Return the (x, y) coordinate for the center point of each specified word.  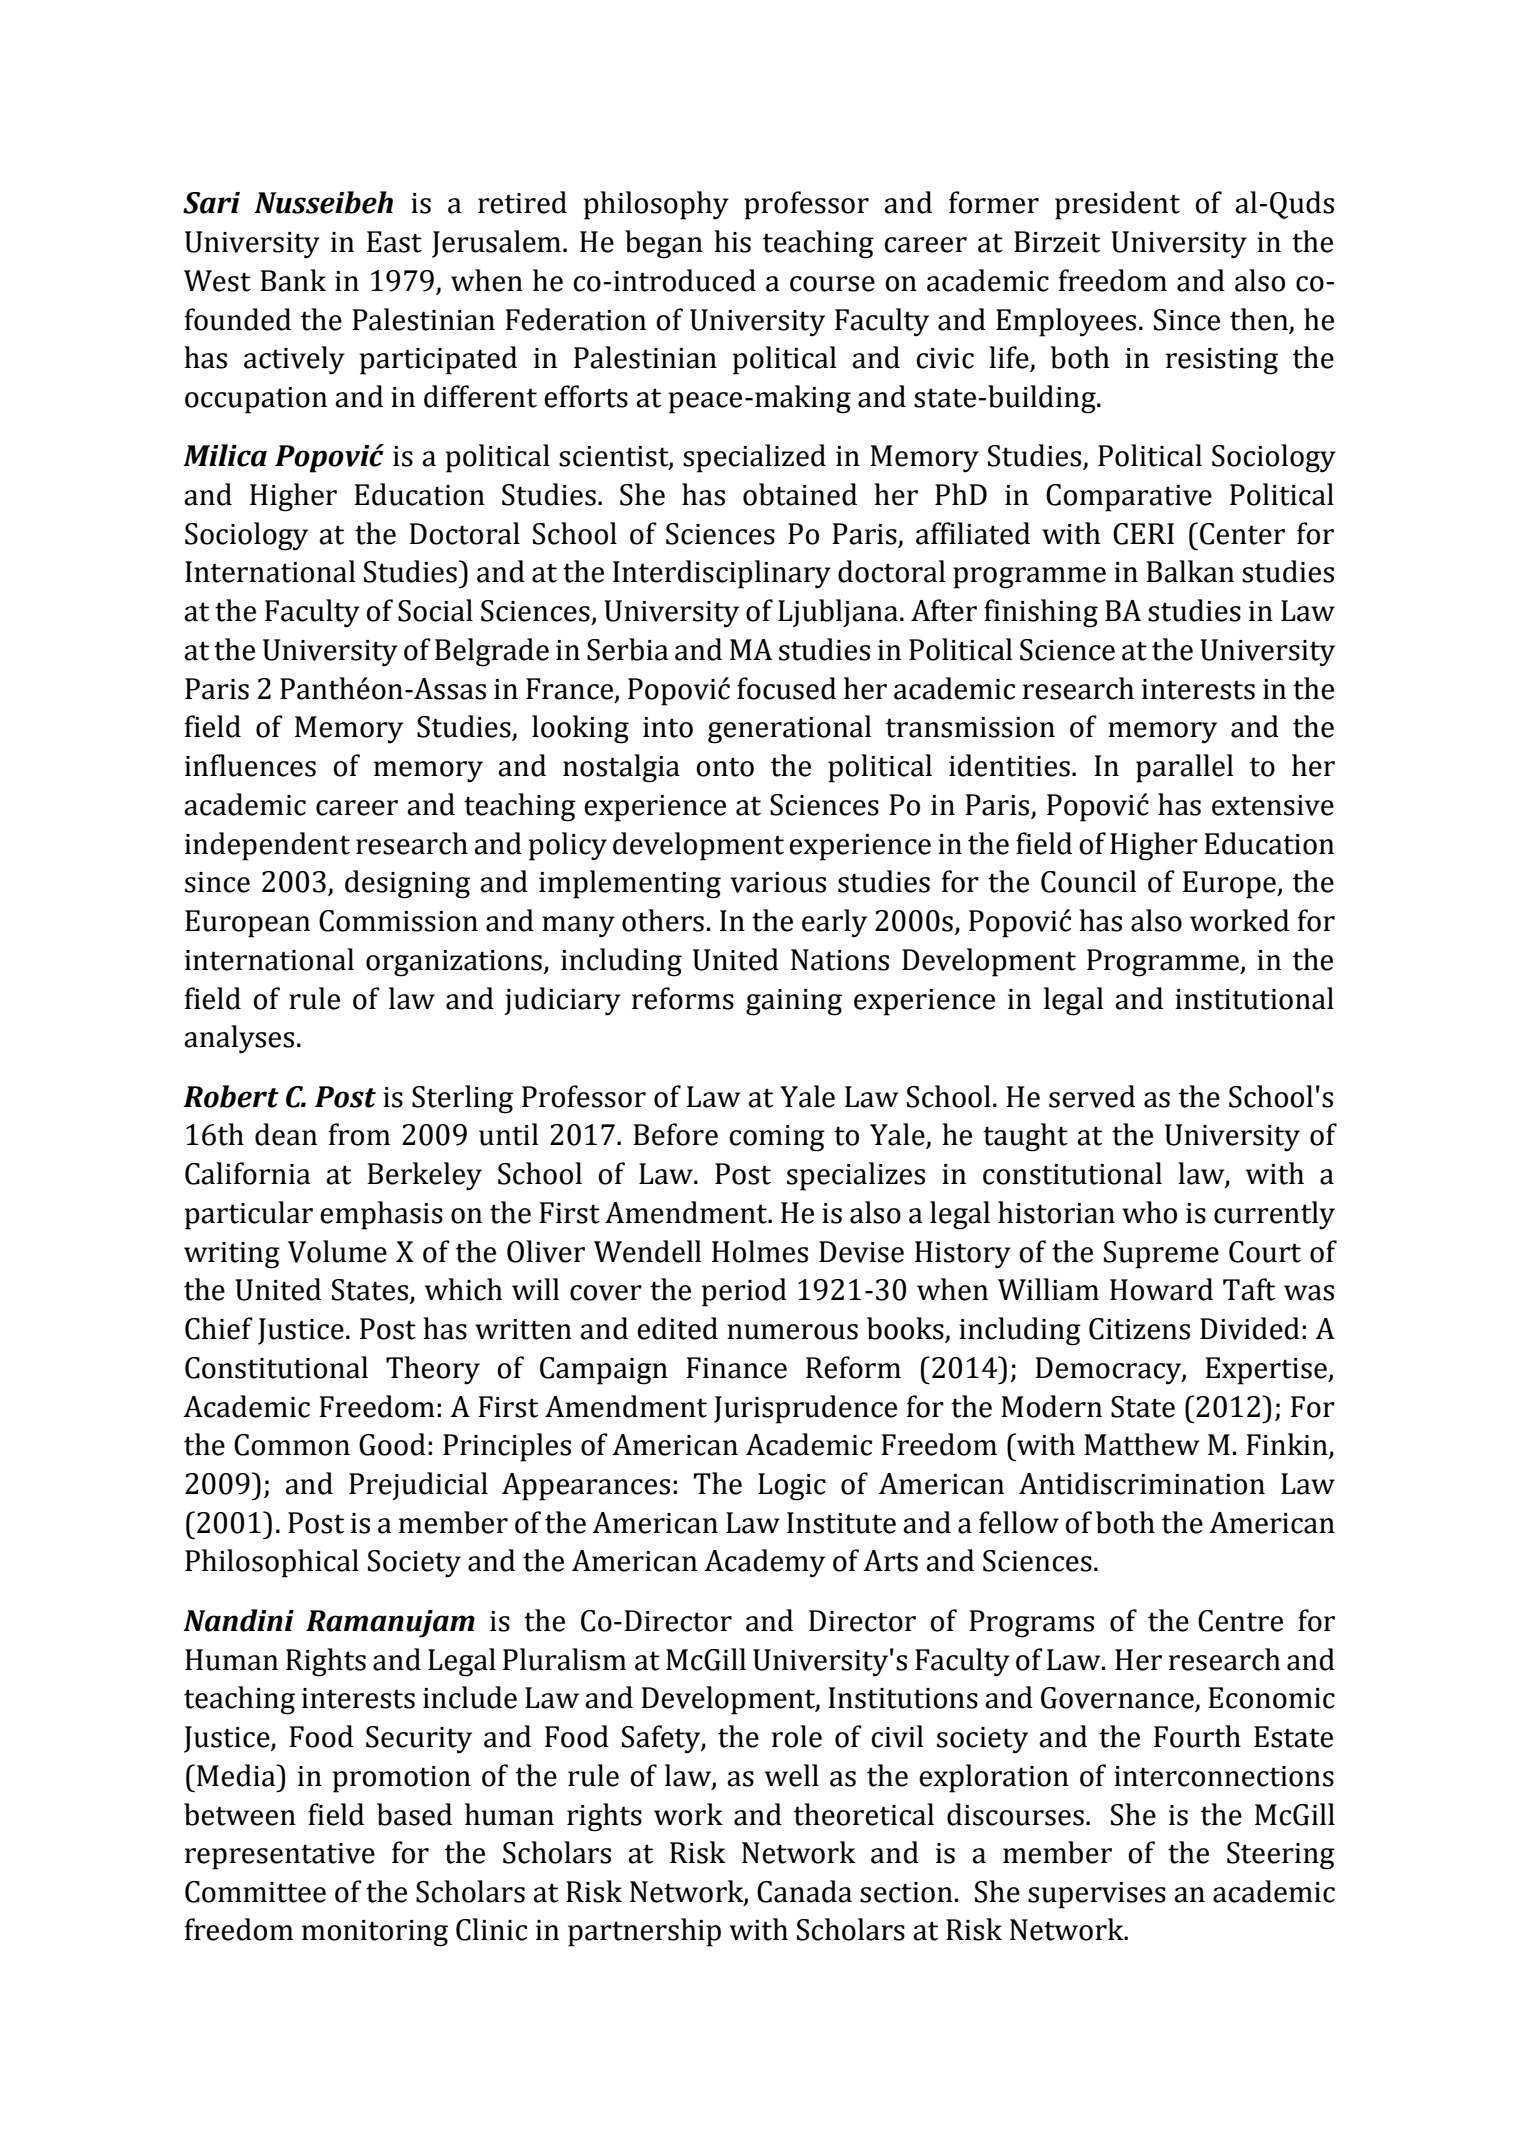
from (359, 1134)
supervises (1097, 1895)
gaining (794, 1002)
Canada (804, 1891)
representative (280, 1856)
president (1117, 205)
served (1092, 1096)
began (664, 244)
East (394, 242)
